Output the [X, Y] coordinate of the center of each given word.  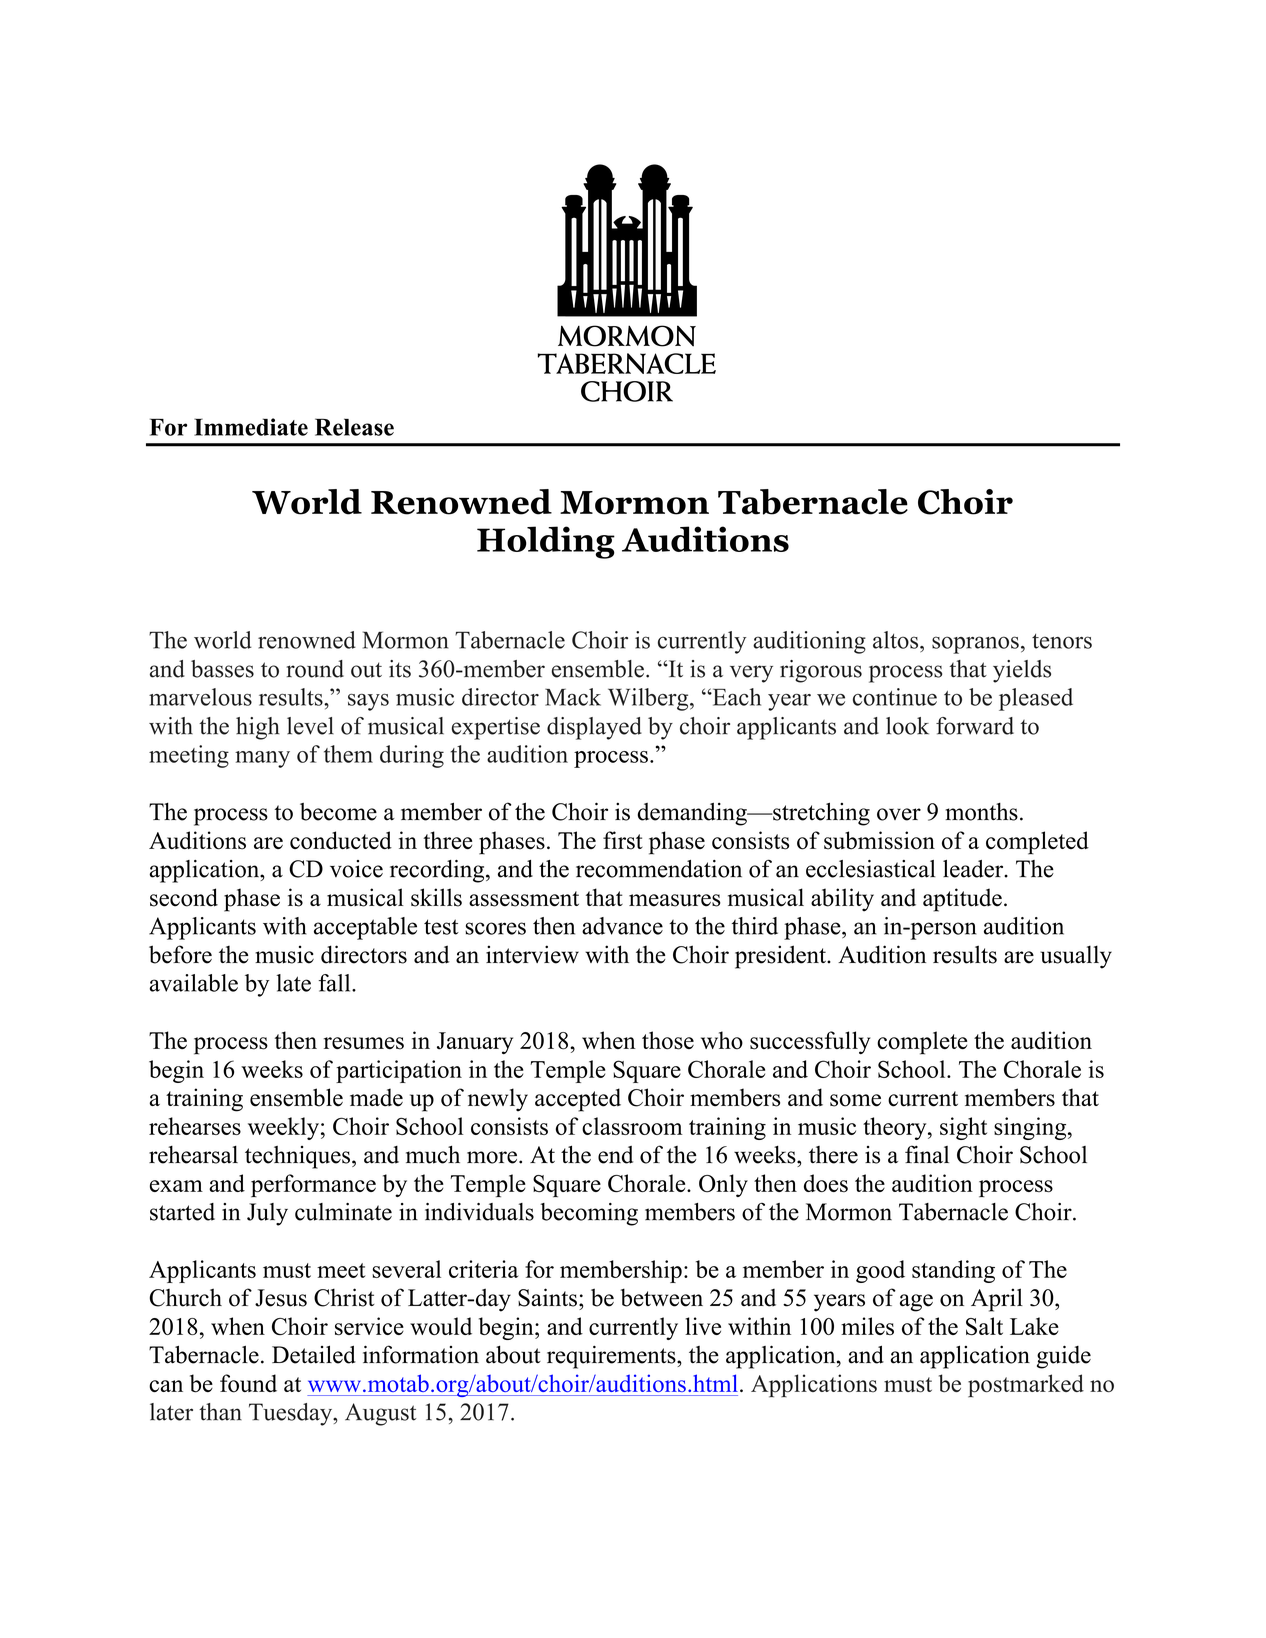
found [248, 1383]
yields [1022, 671]
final [927, 1154]
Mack [573, 697]
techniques [297, 1157]
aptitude [962, 900]
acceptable [365, 928]
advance [622, 926]
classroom [632, 1126]
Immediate [251, 427]
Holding [546, 542]
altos [897, 640]
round [315, 669]
